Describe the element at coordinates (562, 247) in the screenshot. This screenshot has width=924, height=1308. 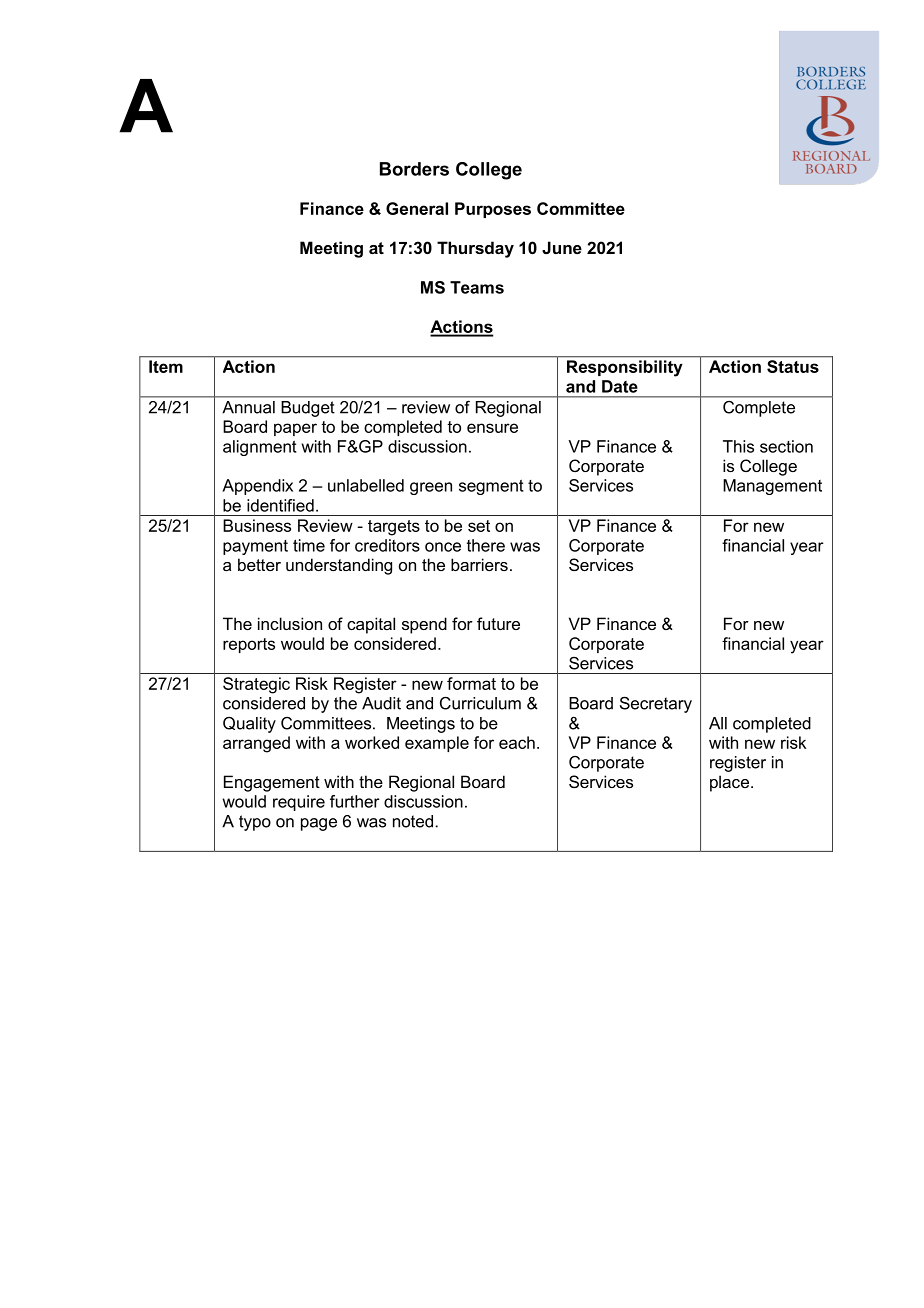
I see `June` at that location.
